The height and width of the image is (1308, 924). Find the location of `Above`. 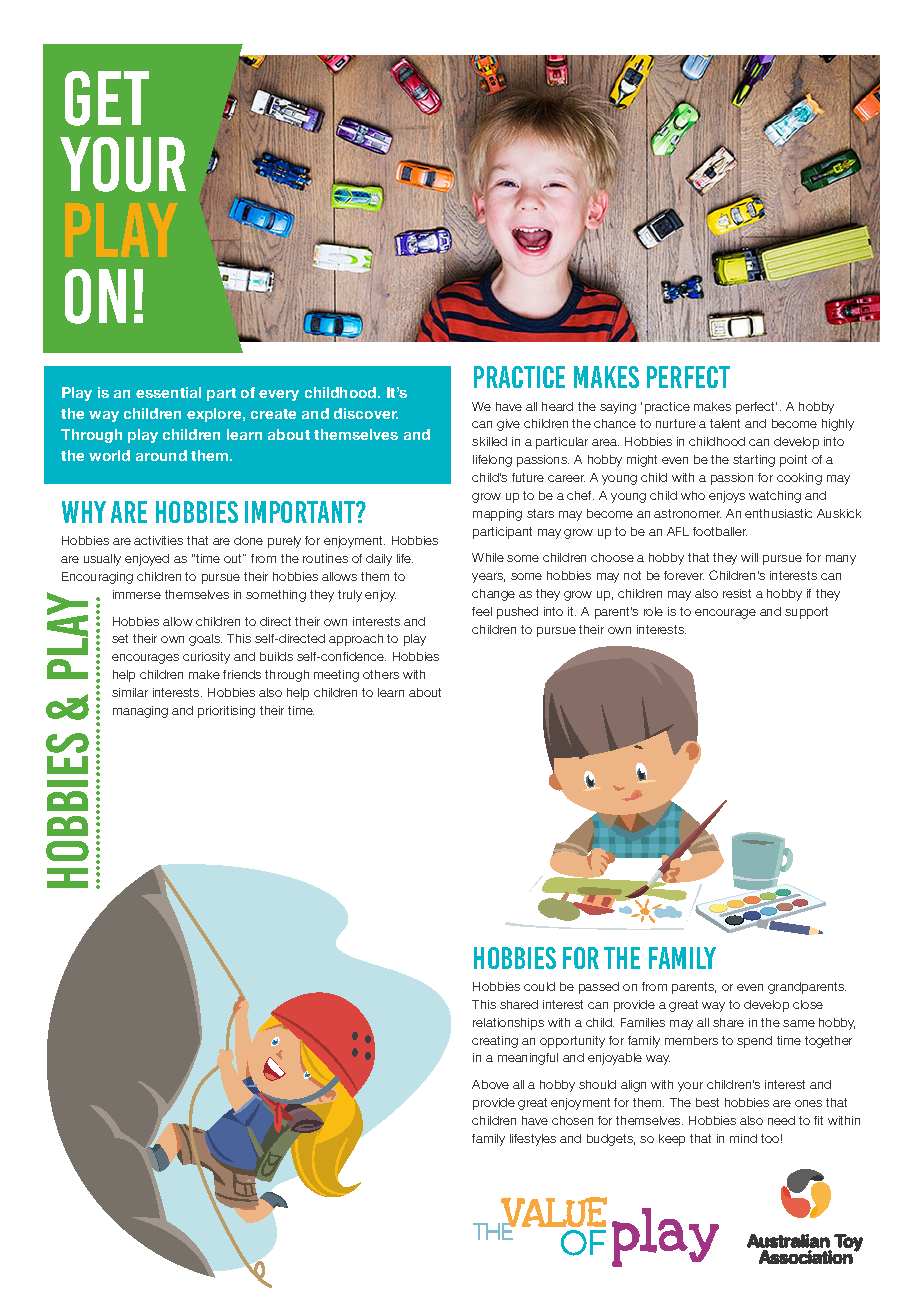

Above is located at coordinates (490, 1084).
